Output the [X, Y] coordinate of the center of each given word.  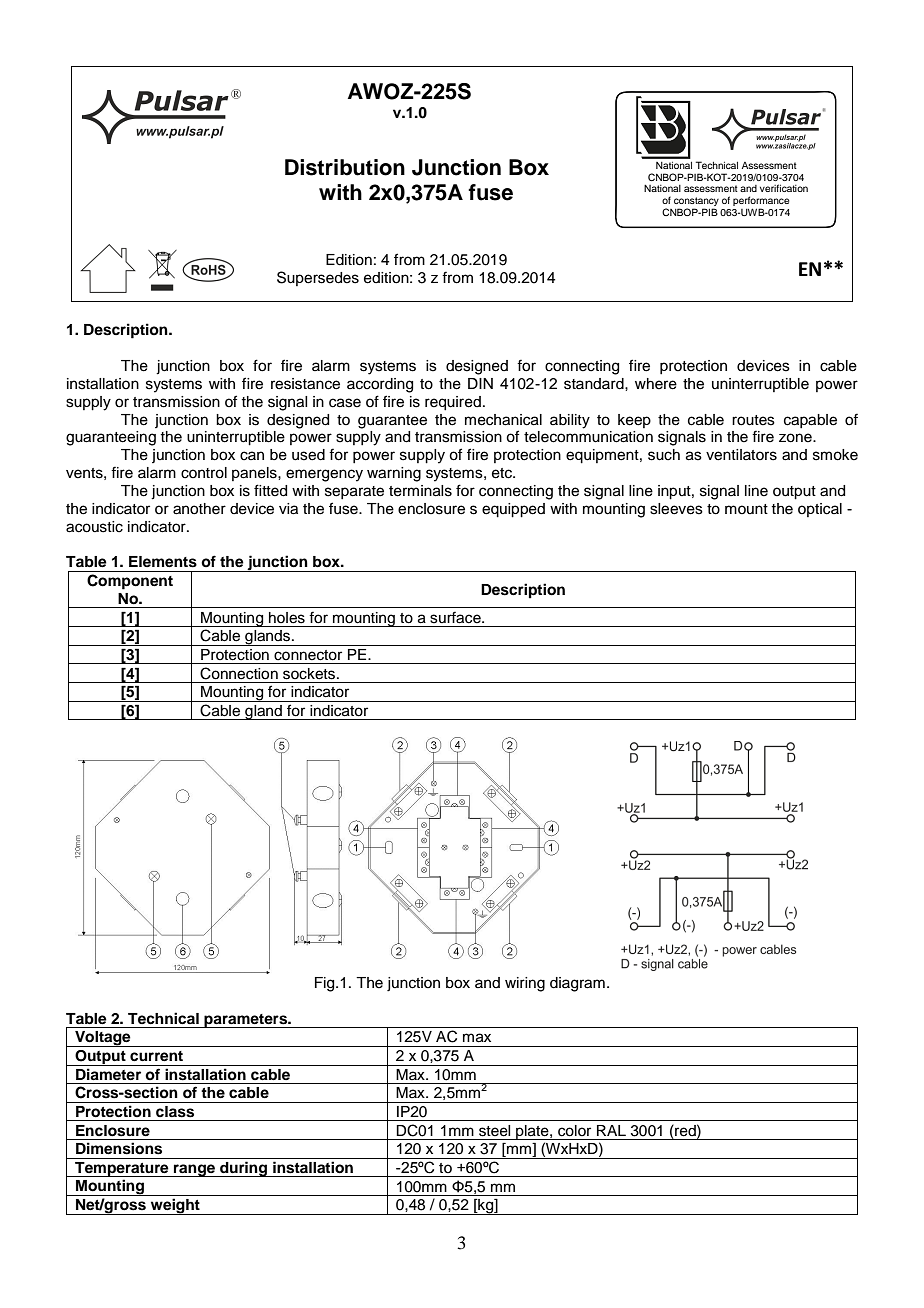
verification [784, 188]
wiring [525, 984]
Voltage [103, 1039]
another [199, 509]
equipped [513, 510]
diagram [577, 984]
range [194, 1170]
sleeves [676, 509]
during [244, 1169]
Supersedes [318, 278]
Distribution [345, 167]
